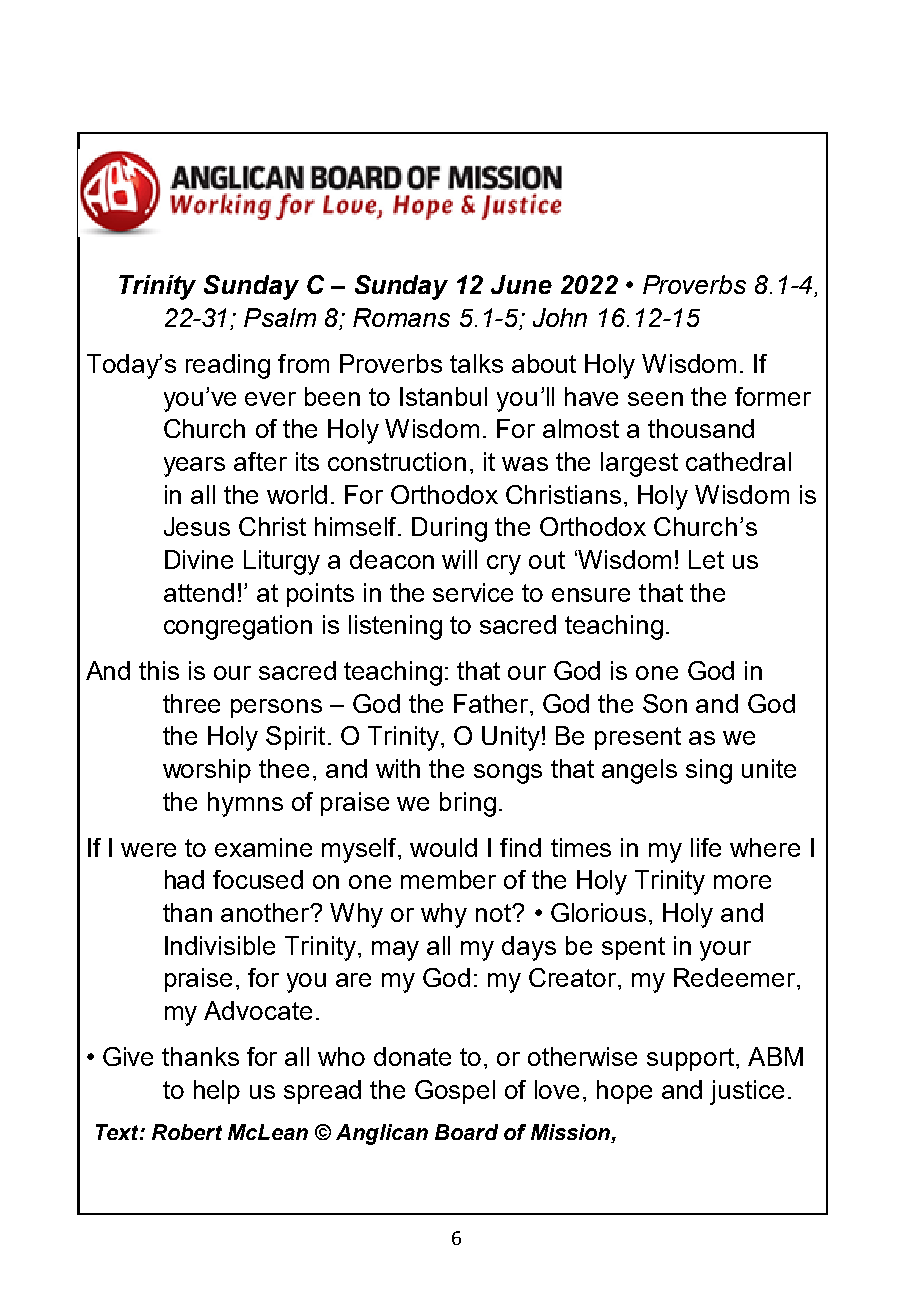  I want to click on will, so click(459, 559).
